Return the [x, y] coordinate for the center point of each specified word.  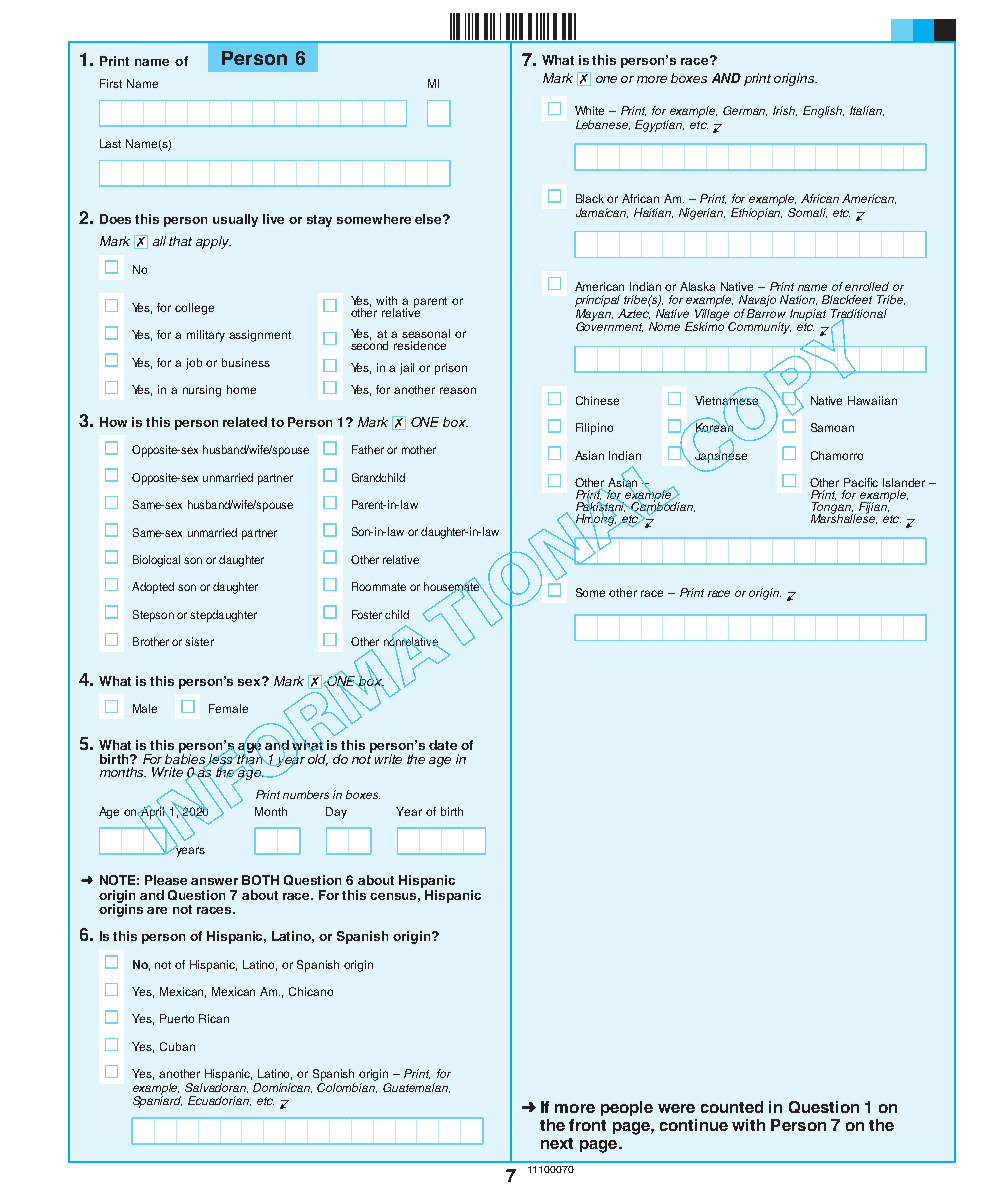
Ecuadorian [219, 1101]
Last [110, 143]
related [245, 422]
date [443, 745]
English [823, 112]
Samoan [832, 427]
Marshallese [844, 518]
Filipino [594, 429]
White [589, 110]
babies [187, 758]
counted [732, 1107]
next [557, 1143]
